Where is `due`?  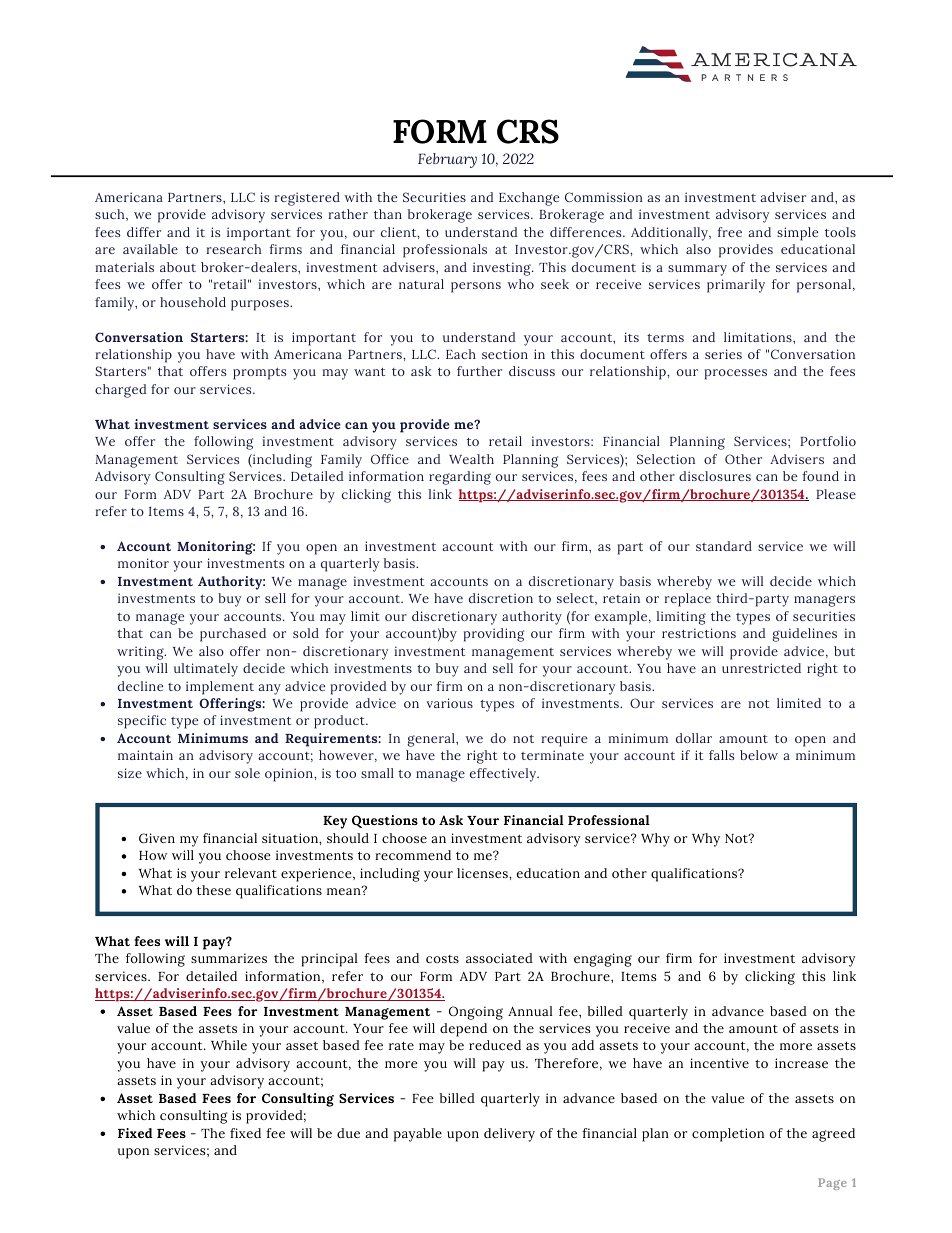 due is located at coordinates (348, 1133).
